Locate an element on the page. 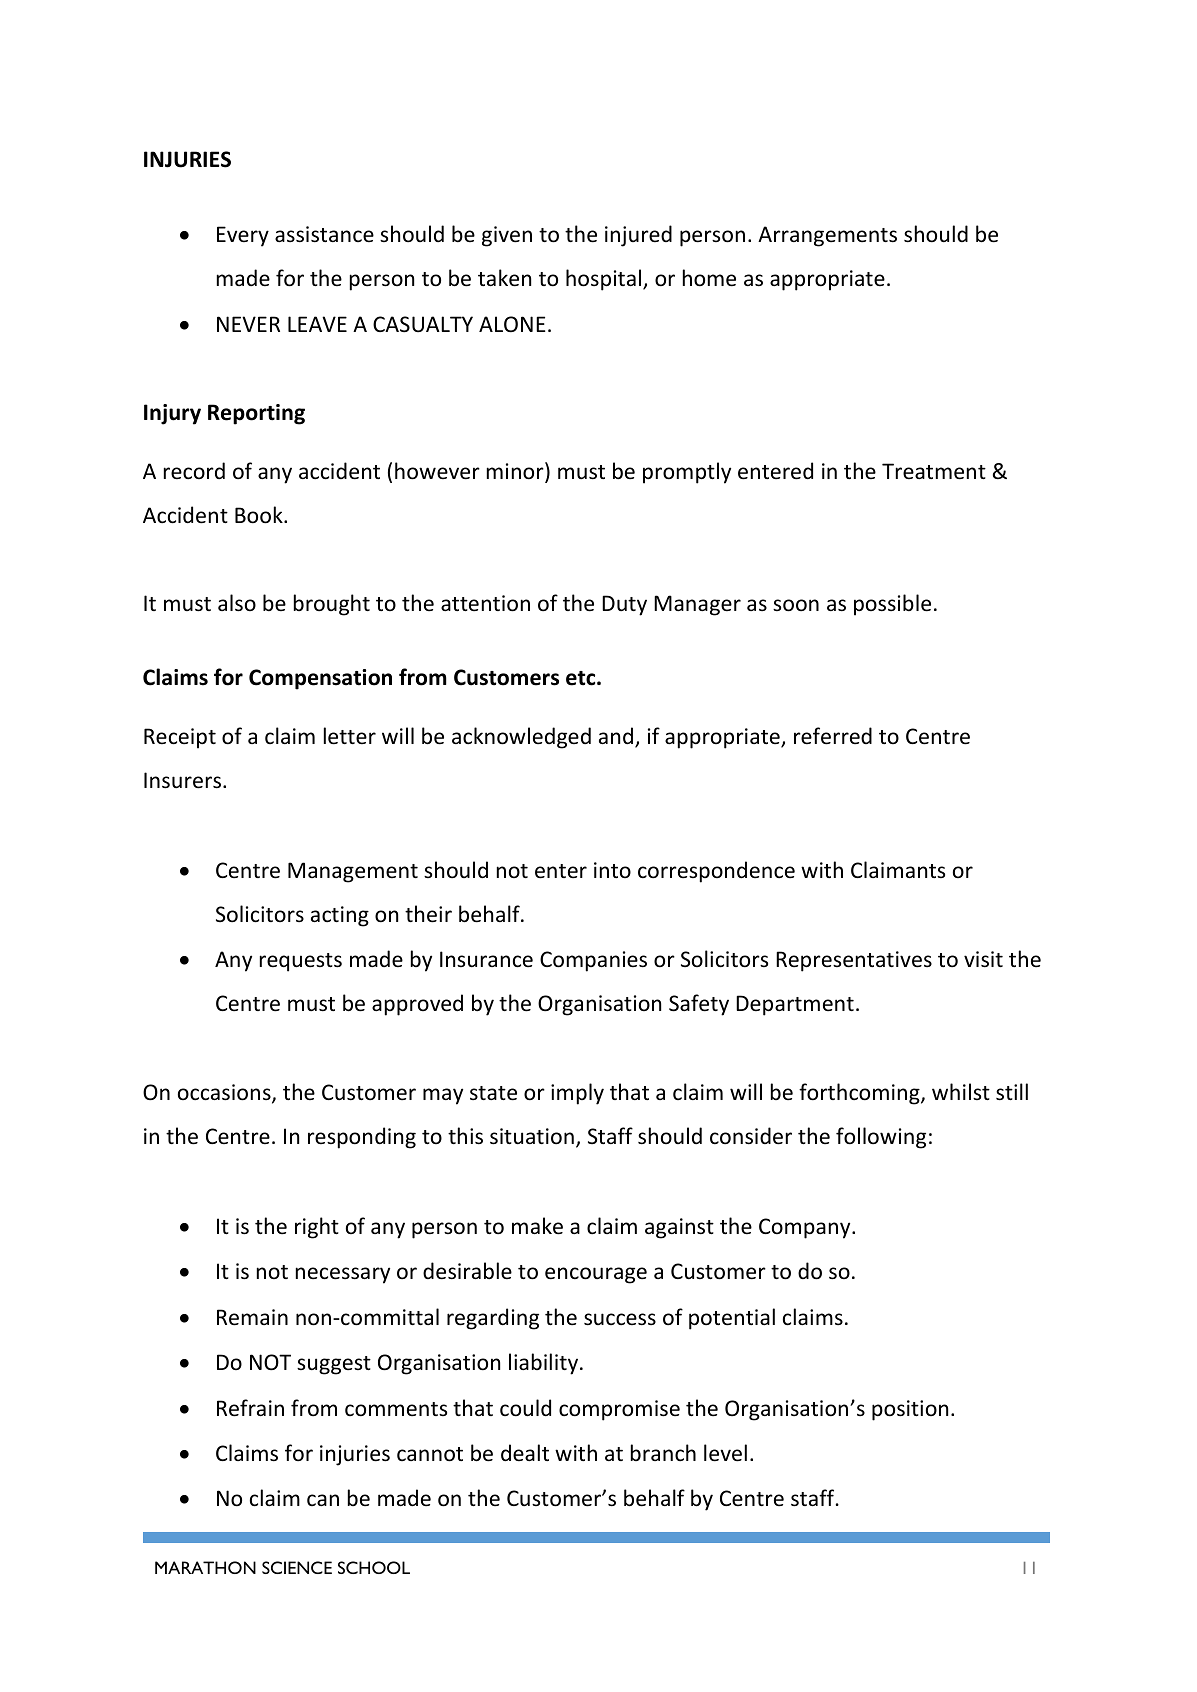 The width and height of the image is (1197, 1692). following is located at coordinates (881, 1138).
